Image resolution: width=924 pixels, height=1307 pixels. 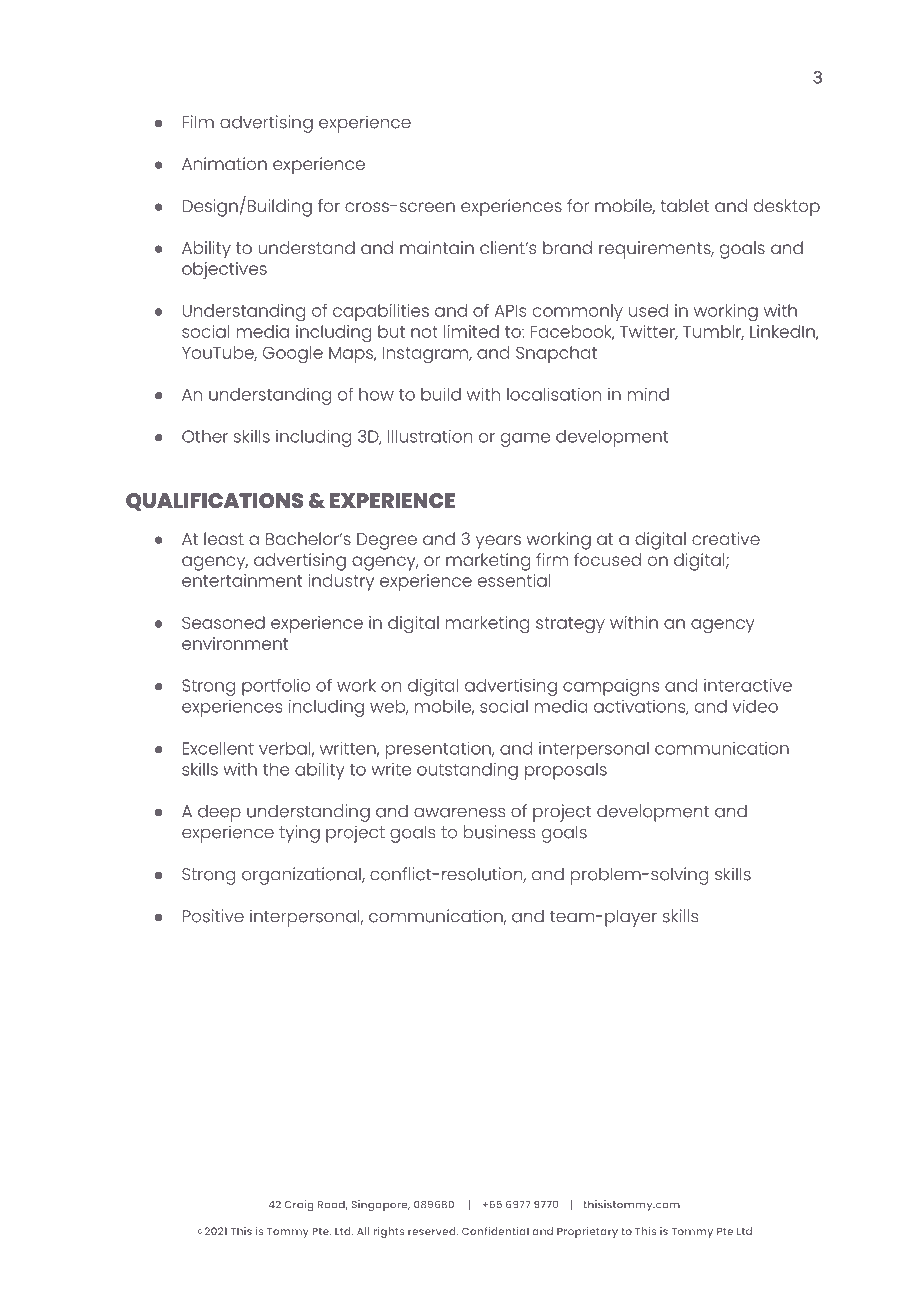 I want to click on presentation, so click(x=439, y=750).
